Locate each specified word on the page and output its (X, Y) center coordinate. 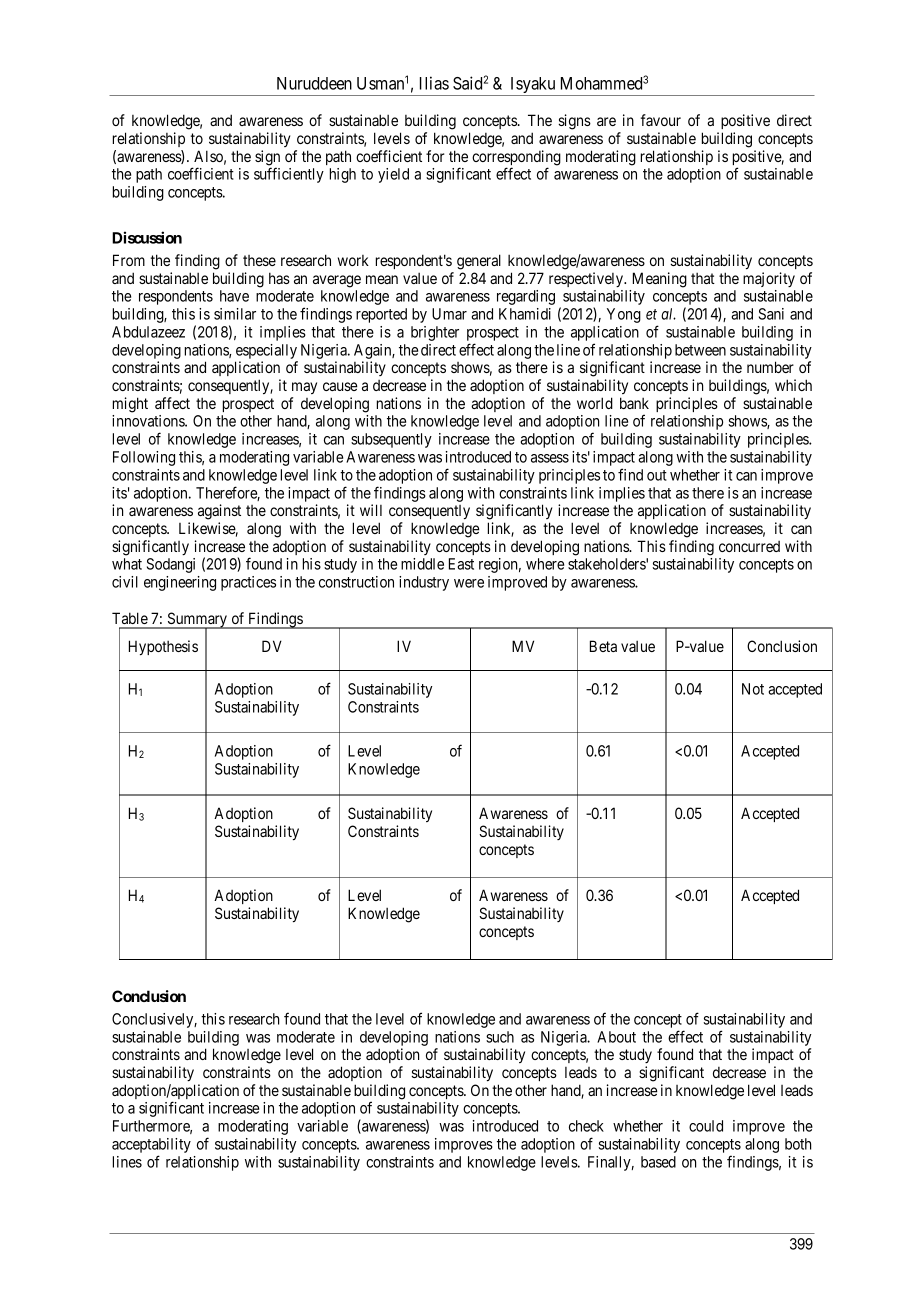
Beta (603, 646)
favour (661, 120)
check (586, 1126)
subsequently (391, 440)
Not (753, 689)
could (706, 1126)
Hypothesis (163, 647)
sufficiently (289, 175)
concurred (749, 546)
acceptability (151, 1147)
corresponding (516, 159)
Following (144, 458)
